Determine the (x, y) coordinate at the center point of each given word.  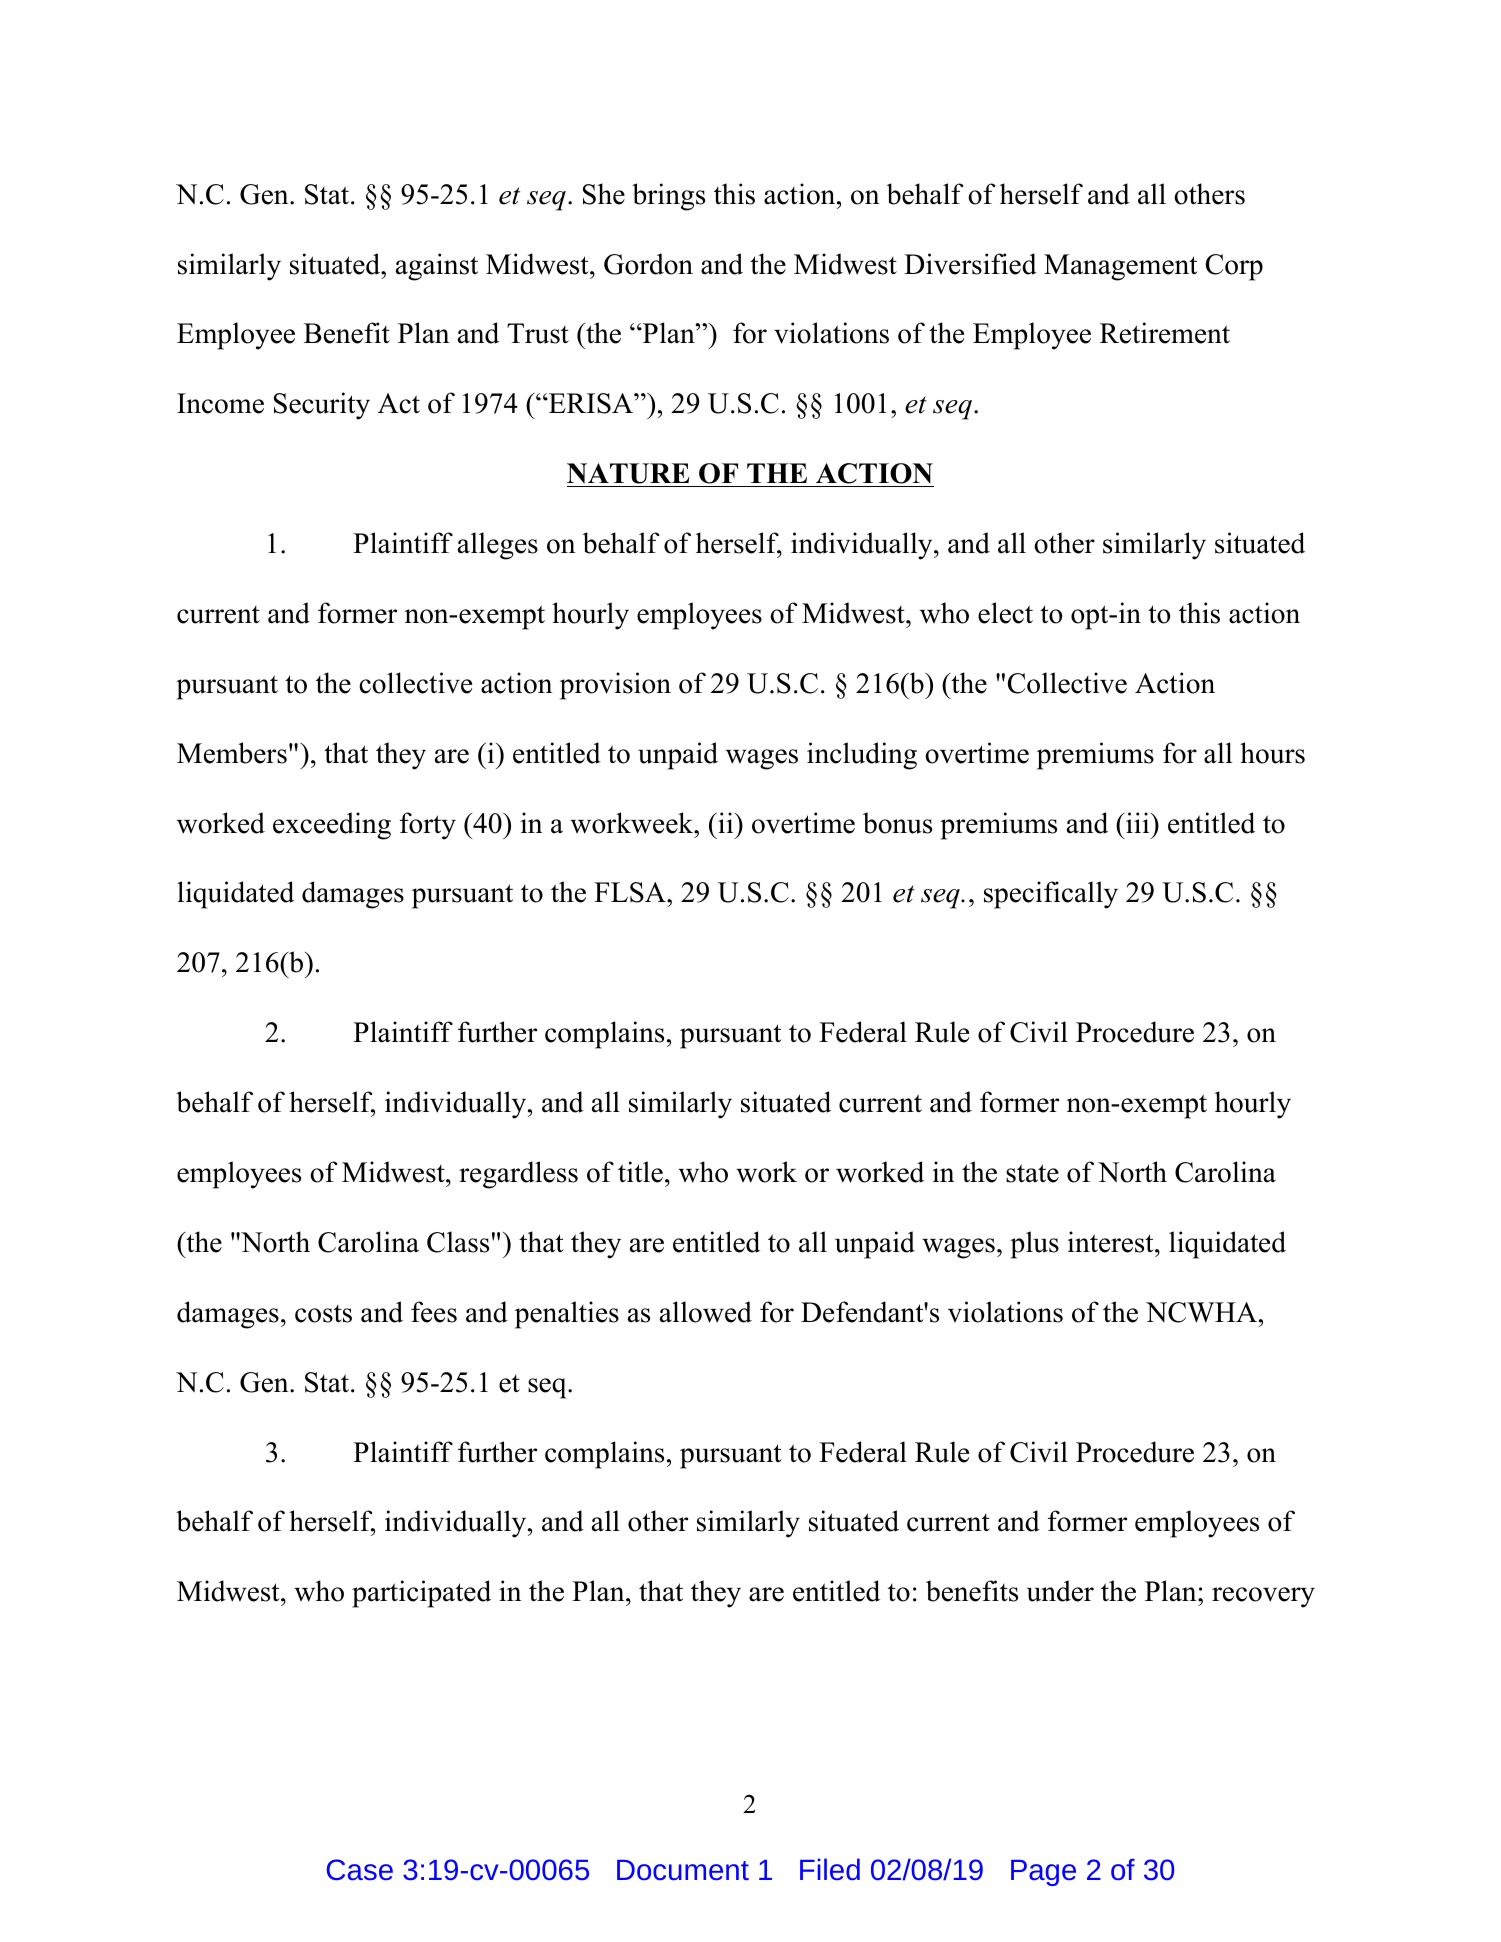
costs (323, 1314)
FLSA (631, 892)
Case (360, 1869)
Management (1121, 267)
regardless (518, 1175)
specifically (1051, 895)
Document (683, 1870)
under (1060, 1591)
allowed (706, 1312)
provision (615, 686)
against (437, 267)
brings (668, 197)
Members (232, 753)
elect (1005, 613)
